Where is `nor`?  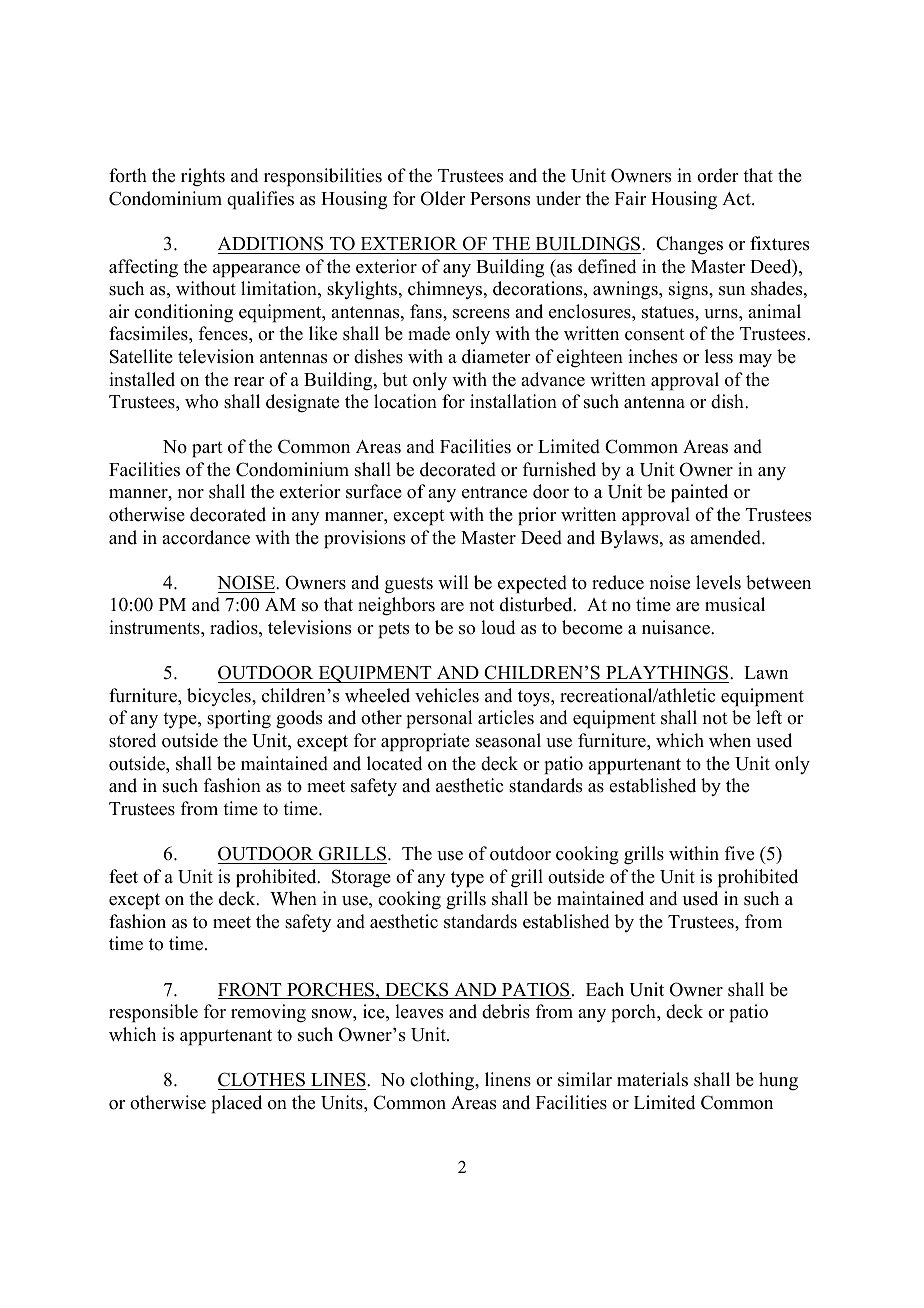
nor is located at coordinates (191, 494).
